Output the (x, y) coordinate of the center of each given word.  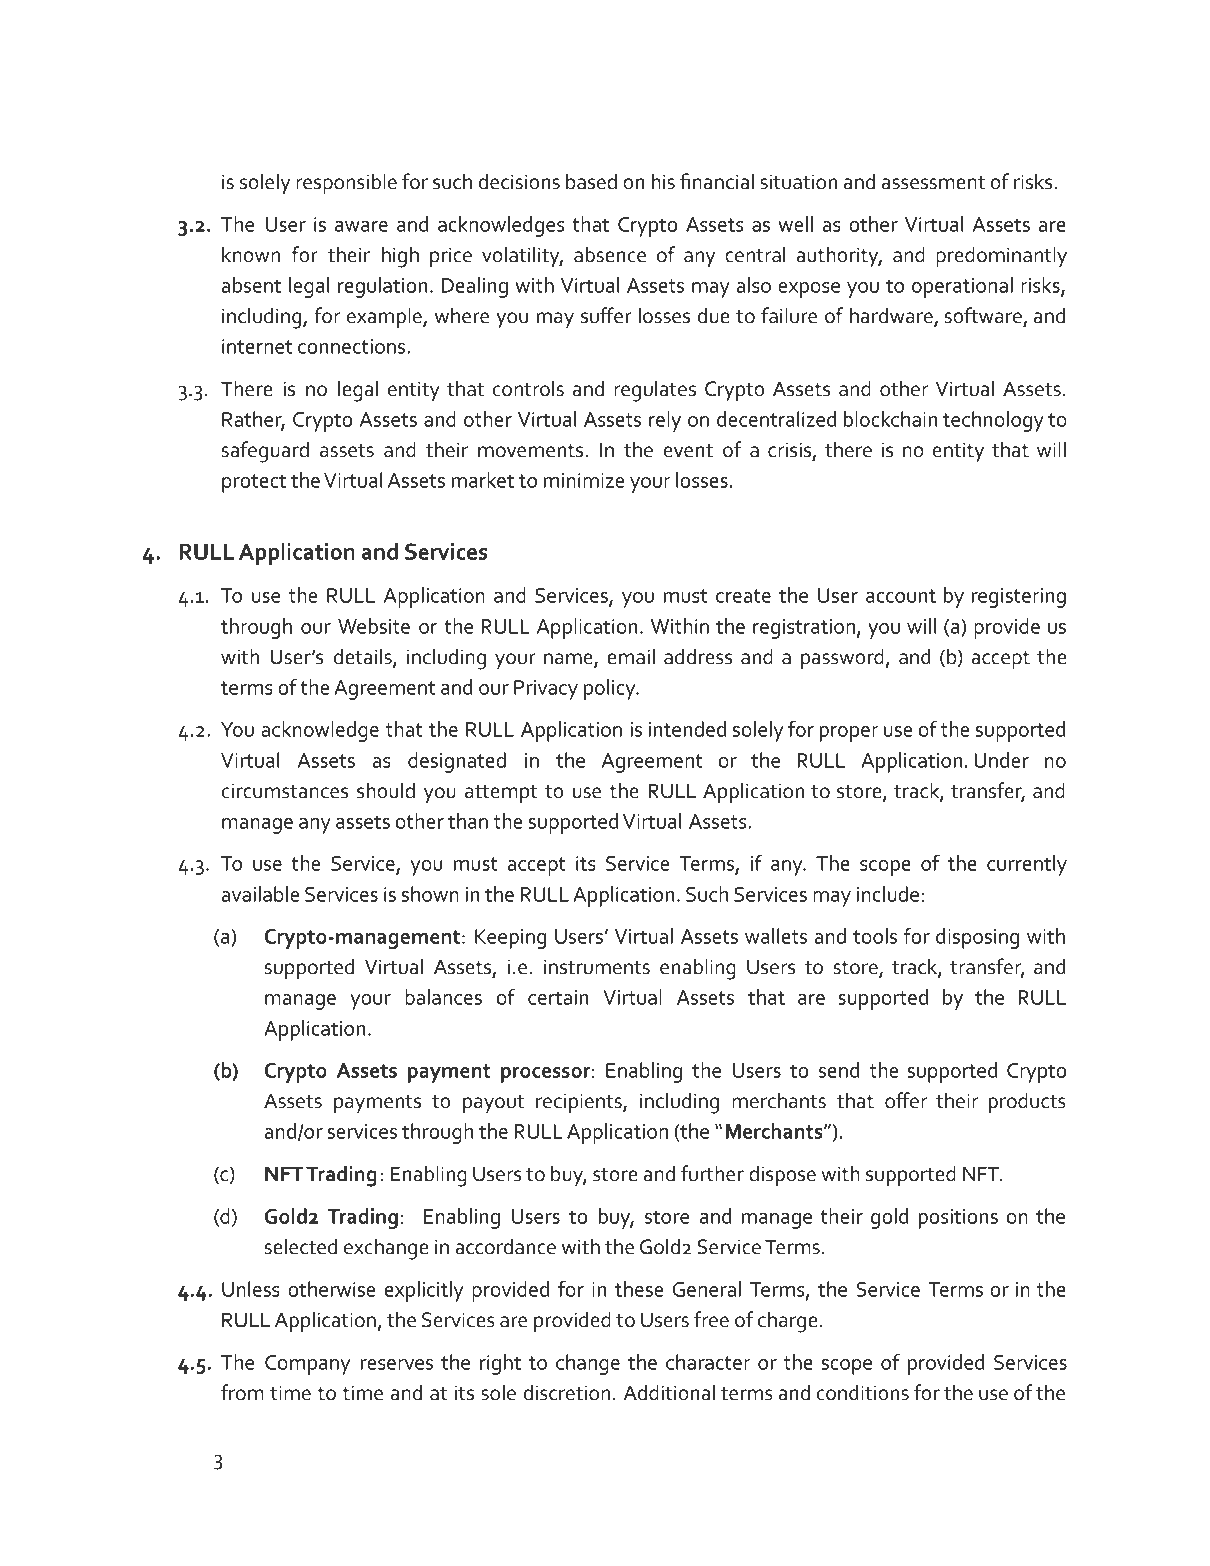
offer (906, 1100)
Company (307, 1365)
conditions (863, 1392)
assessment (933, 183)
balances (443, 997)
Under (1001, 760)
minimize (584, 480)
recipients (580, 1103)
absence (610, 254)
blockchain (890, 419)
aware (361, 226)
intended (687, 729)
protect (254, 483)
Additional (669, 1392)
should (386, 790)
